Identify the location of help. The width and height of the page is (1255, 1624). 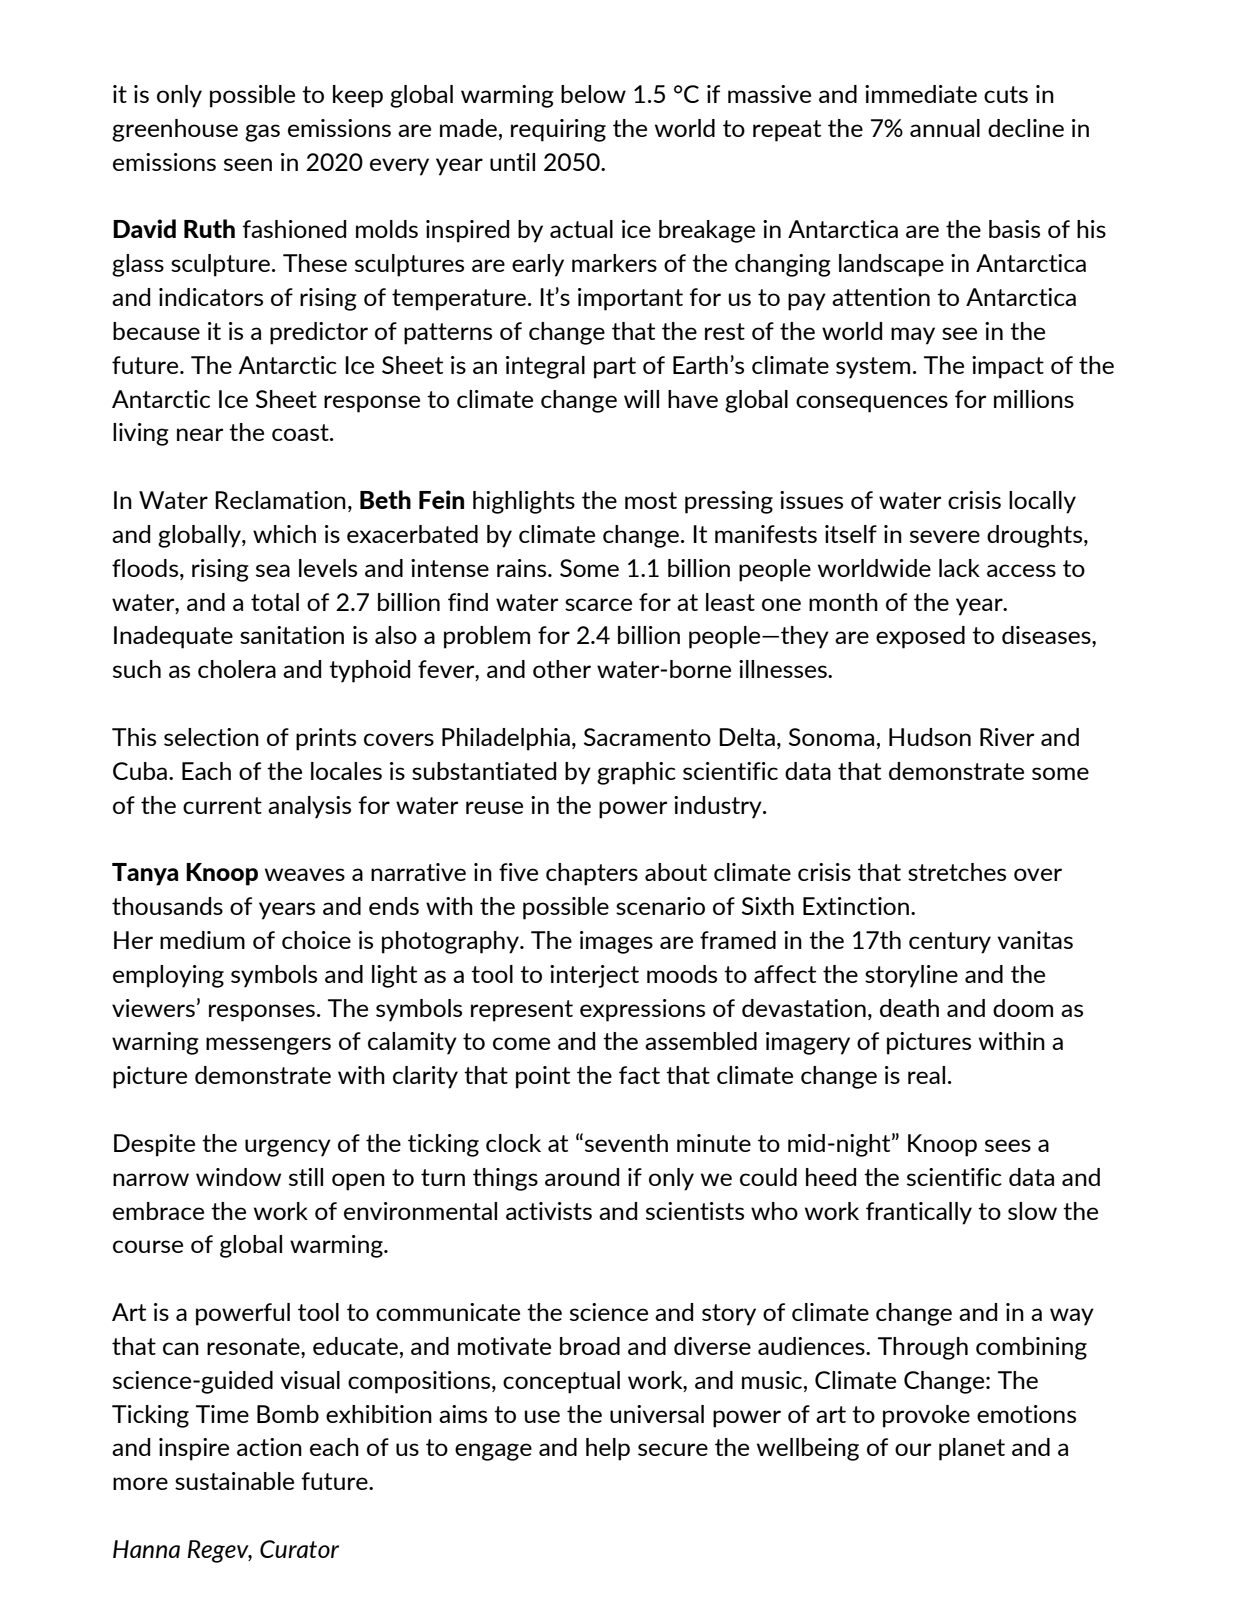
(608, 1449).
